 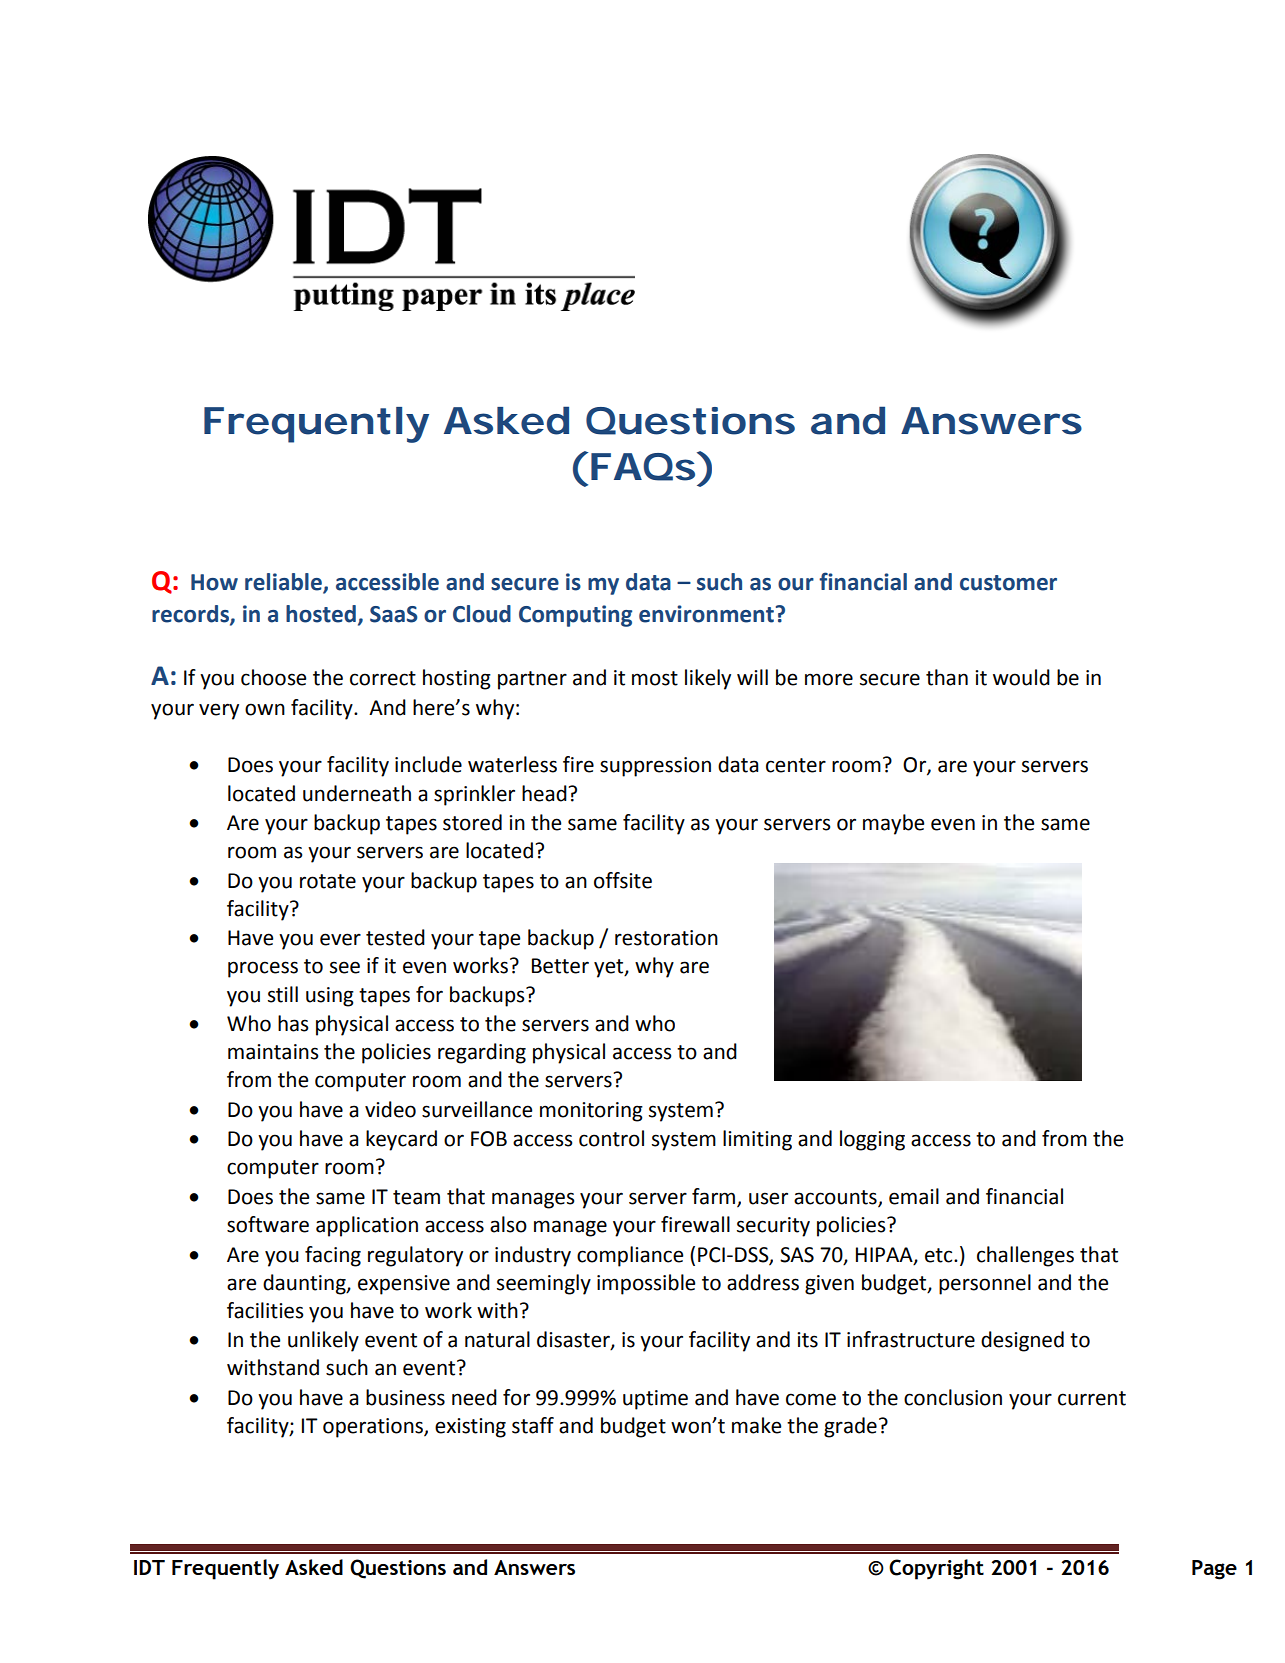 I want to click on existing, so click(x=470, y=1428).
